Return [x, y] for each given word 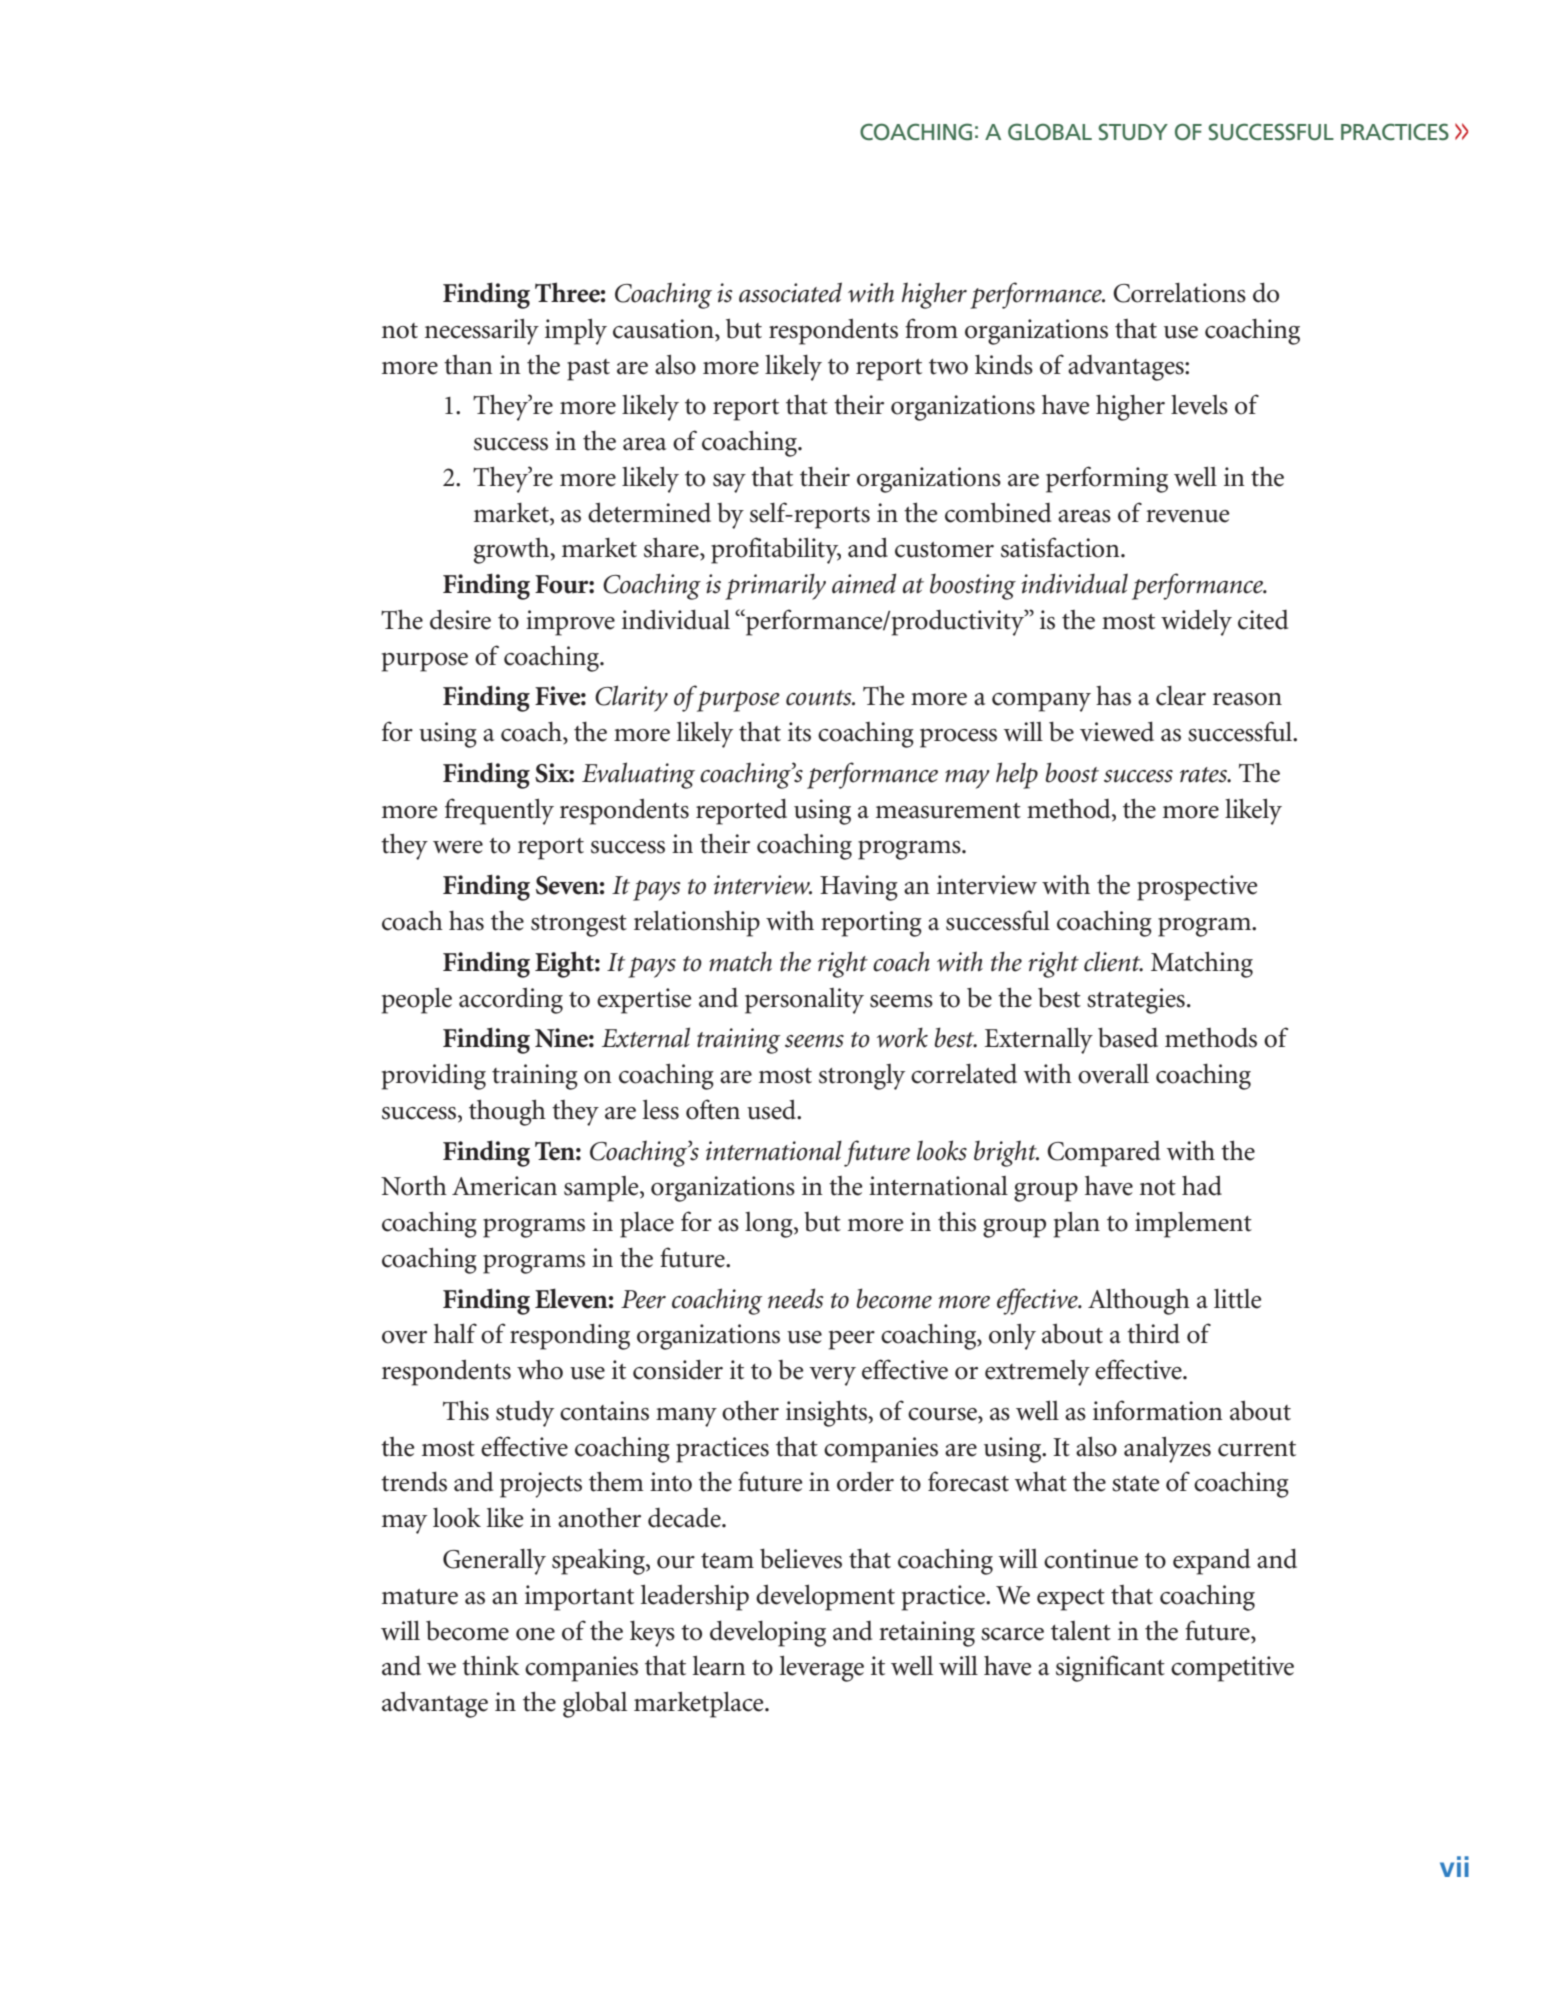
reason [1247, 699]
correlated [964, 1073]
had [1202, 1185]
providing [434, 1076]
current [1257, 1449]
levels [1199, 405]
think [491, 1665]
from [931, 328]
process [958, 738]
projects [541, 1485]
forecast [968, 1481]
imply [576, 331]
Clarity [631, 698]
